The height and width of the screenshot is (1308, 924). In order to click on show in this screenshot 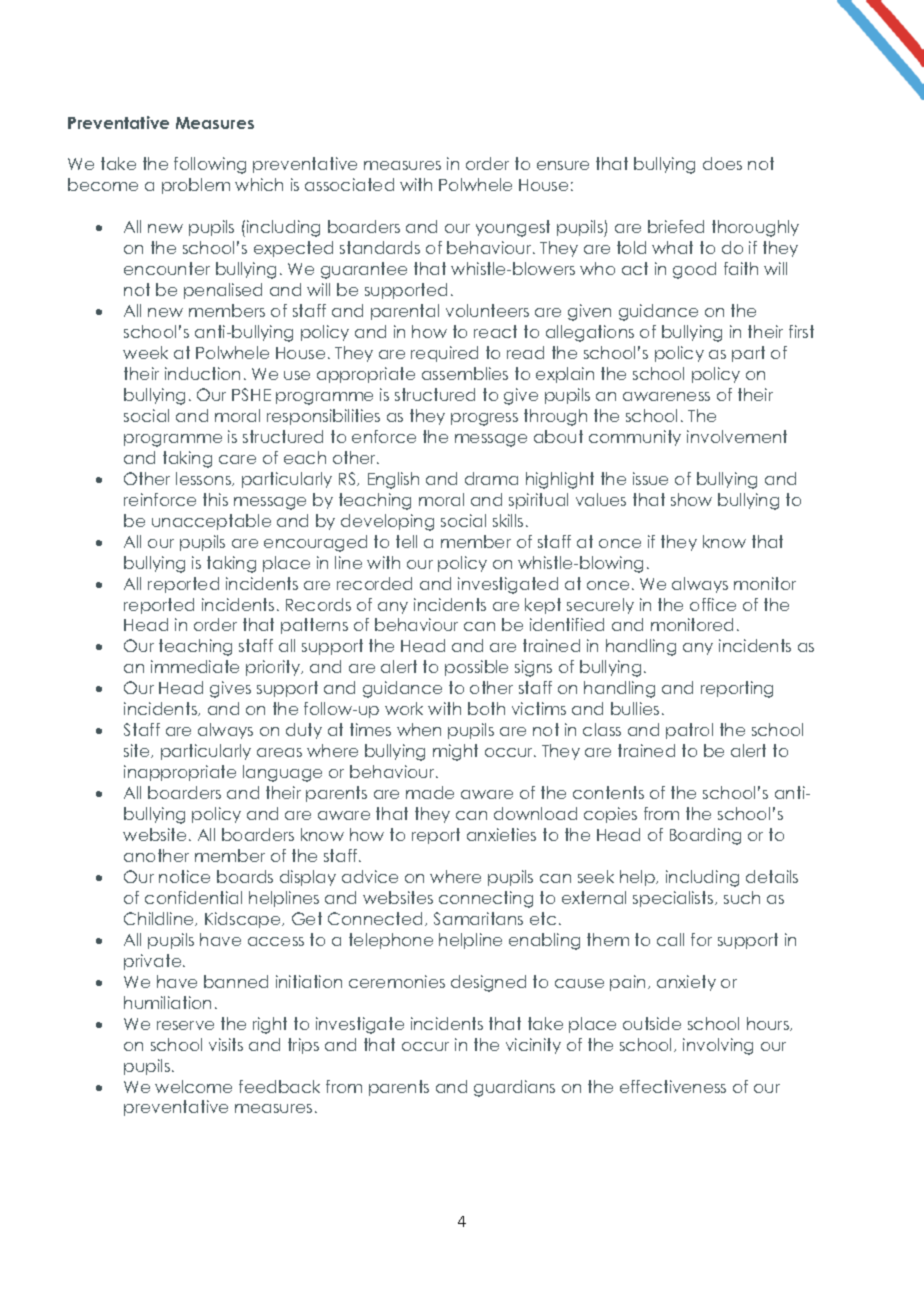, I will do `click(691, 499)`.
